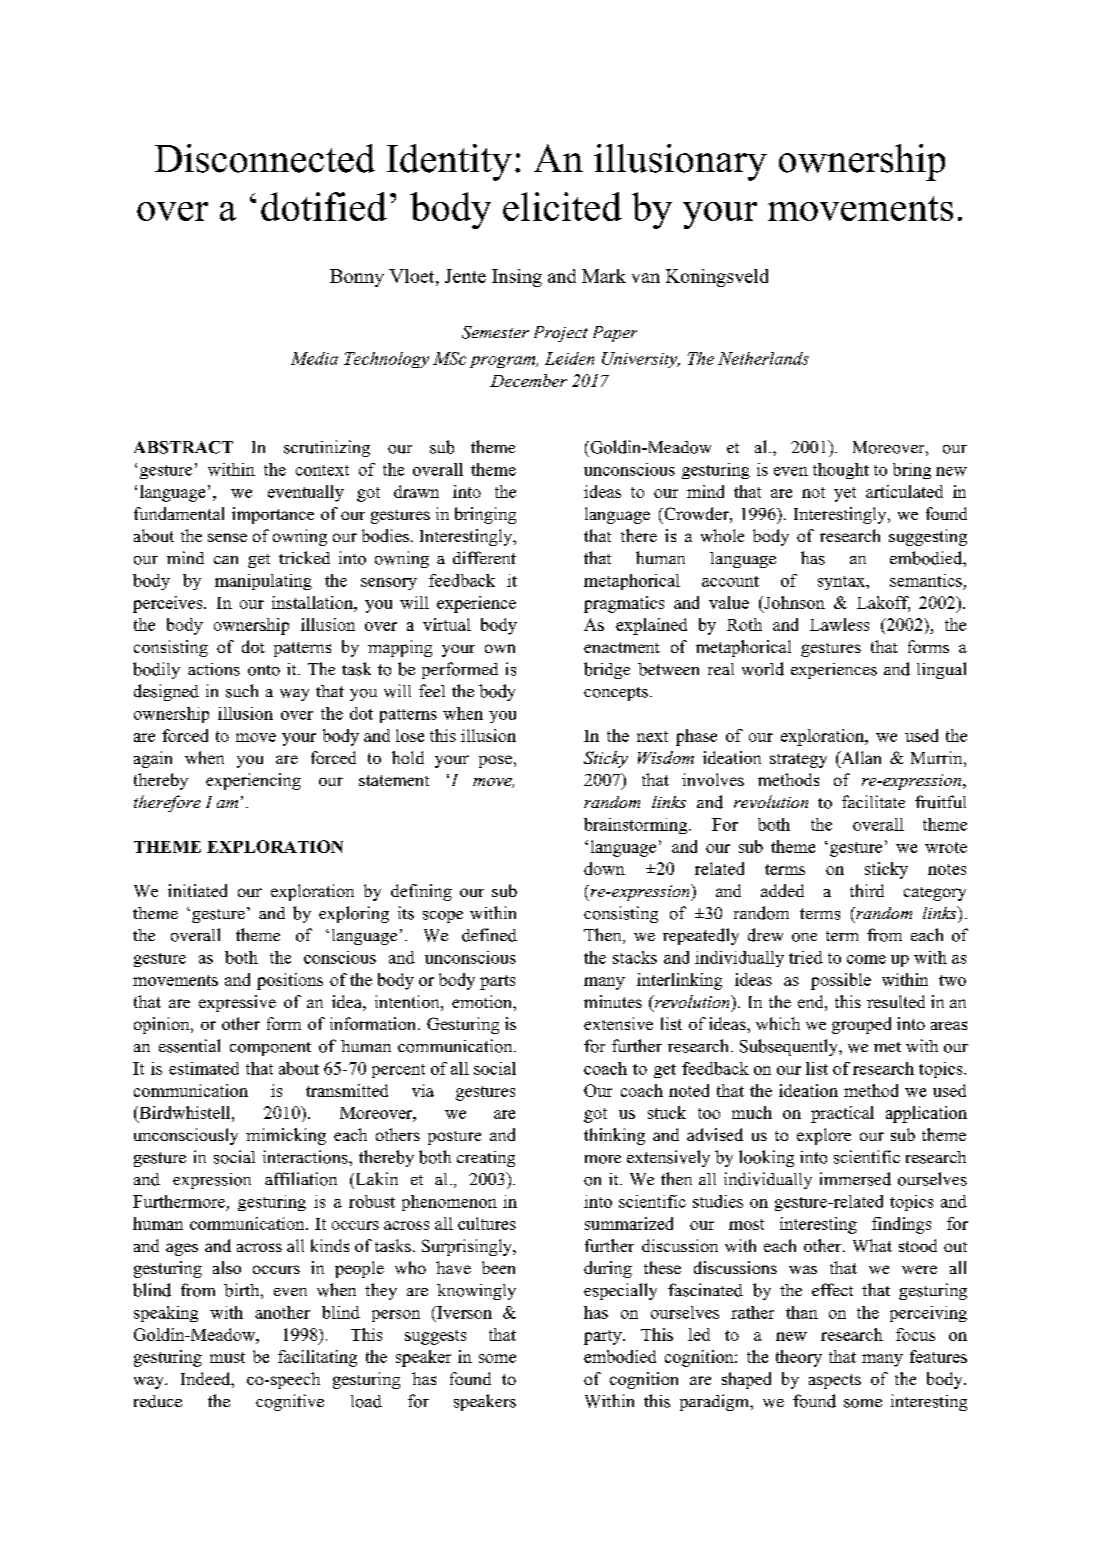 This screenshot has height=1557, width=1101. What do you see at coordinates (604, 1337) in the screenshot?
I see `party` at bounding box center [604, 1337].
